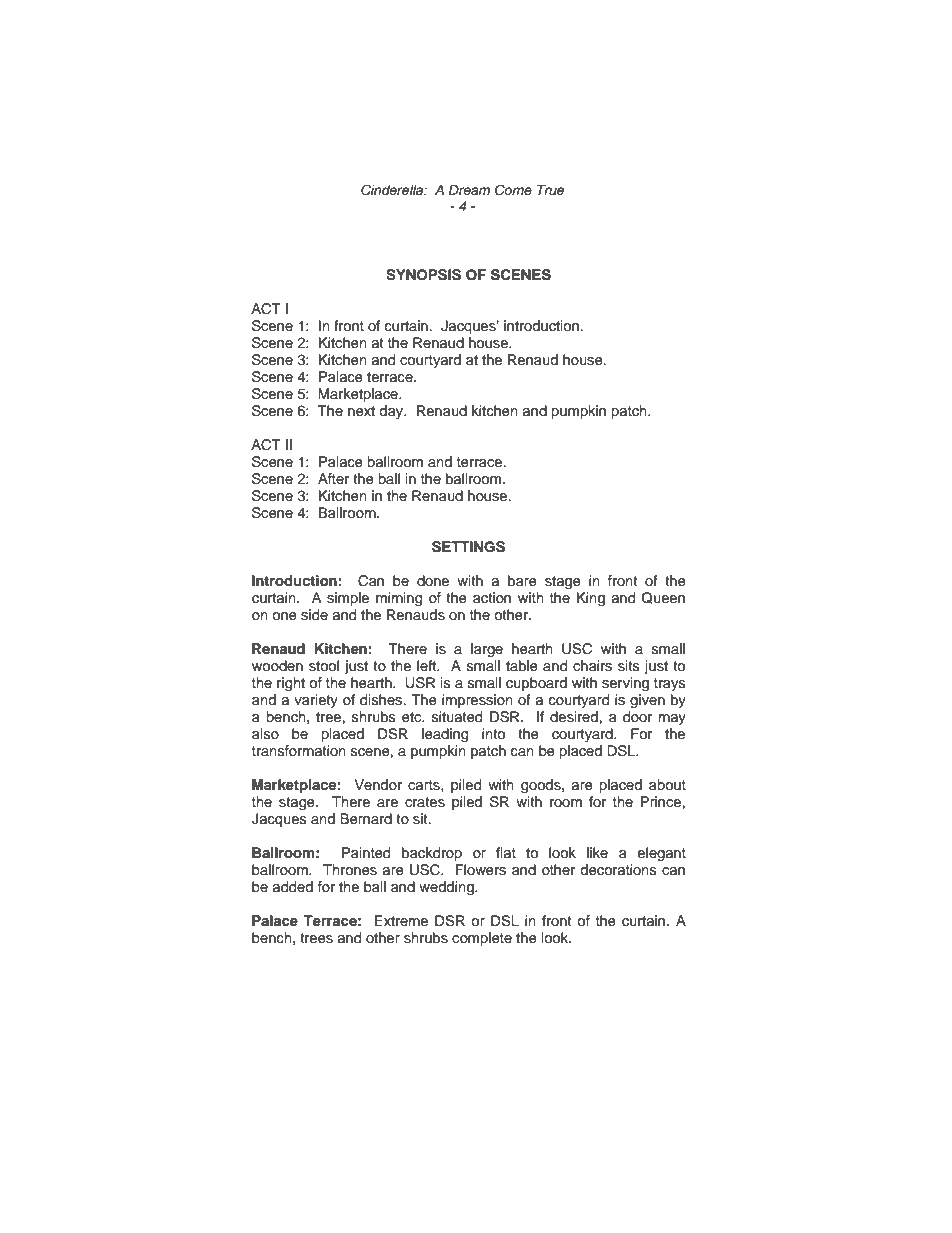  Describe the element at coordinates (423, 275) in the document. I see `SYNOPSIS` at that location.
